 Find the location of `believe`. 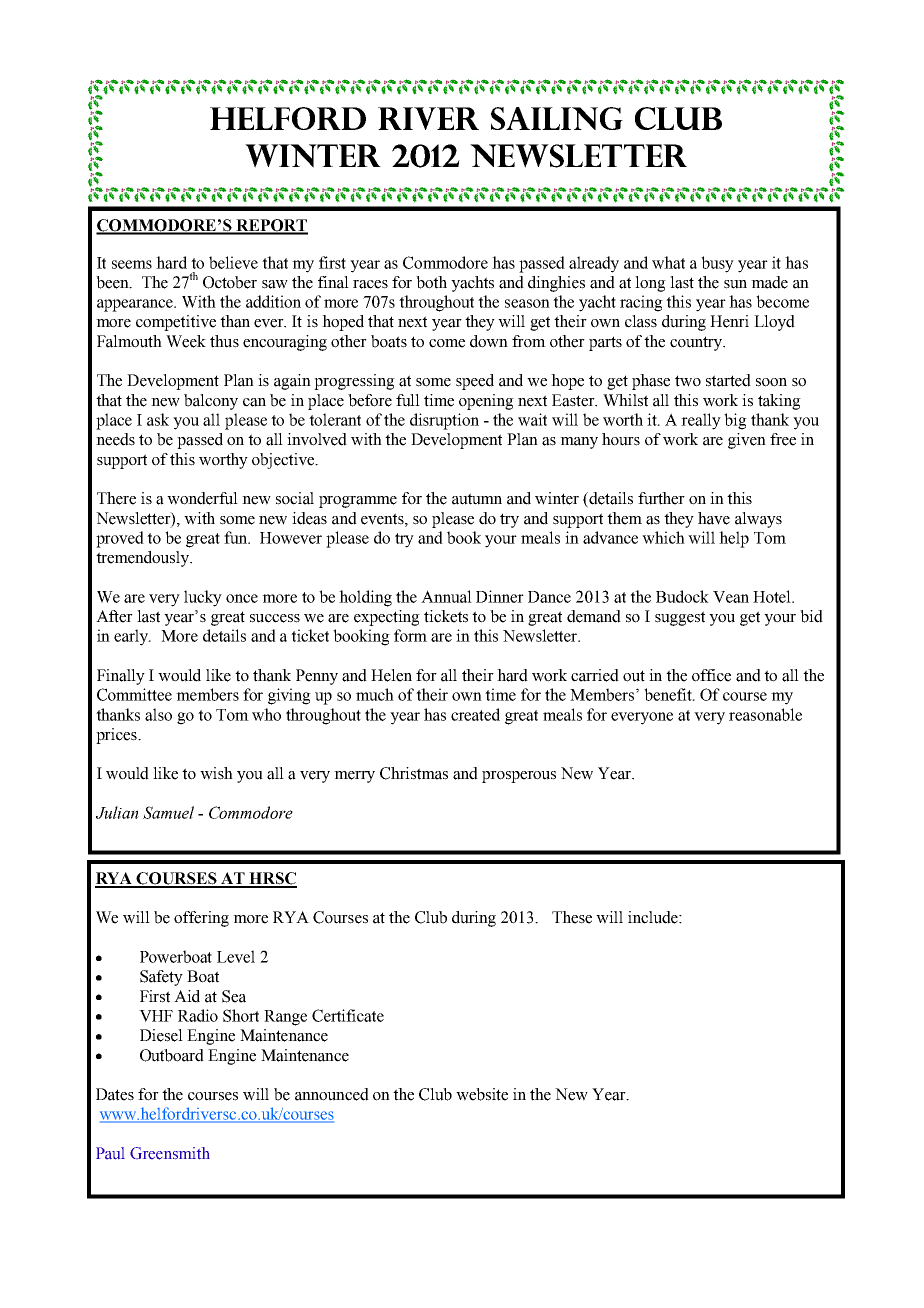

believe is located at coordinates (233, 262).
